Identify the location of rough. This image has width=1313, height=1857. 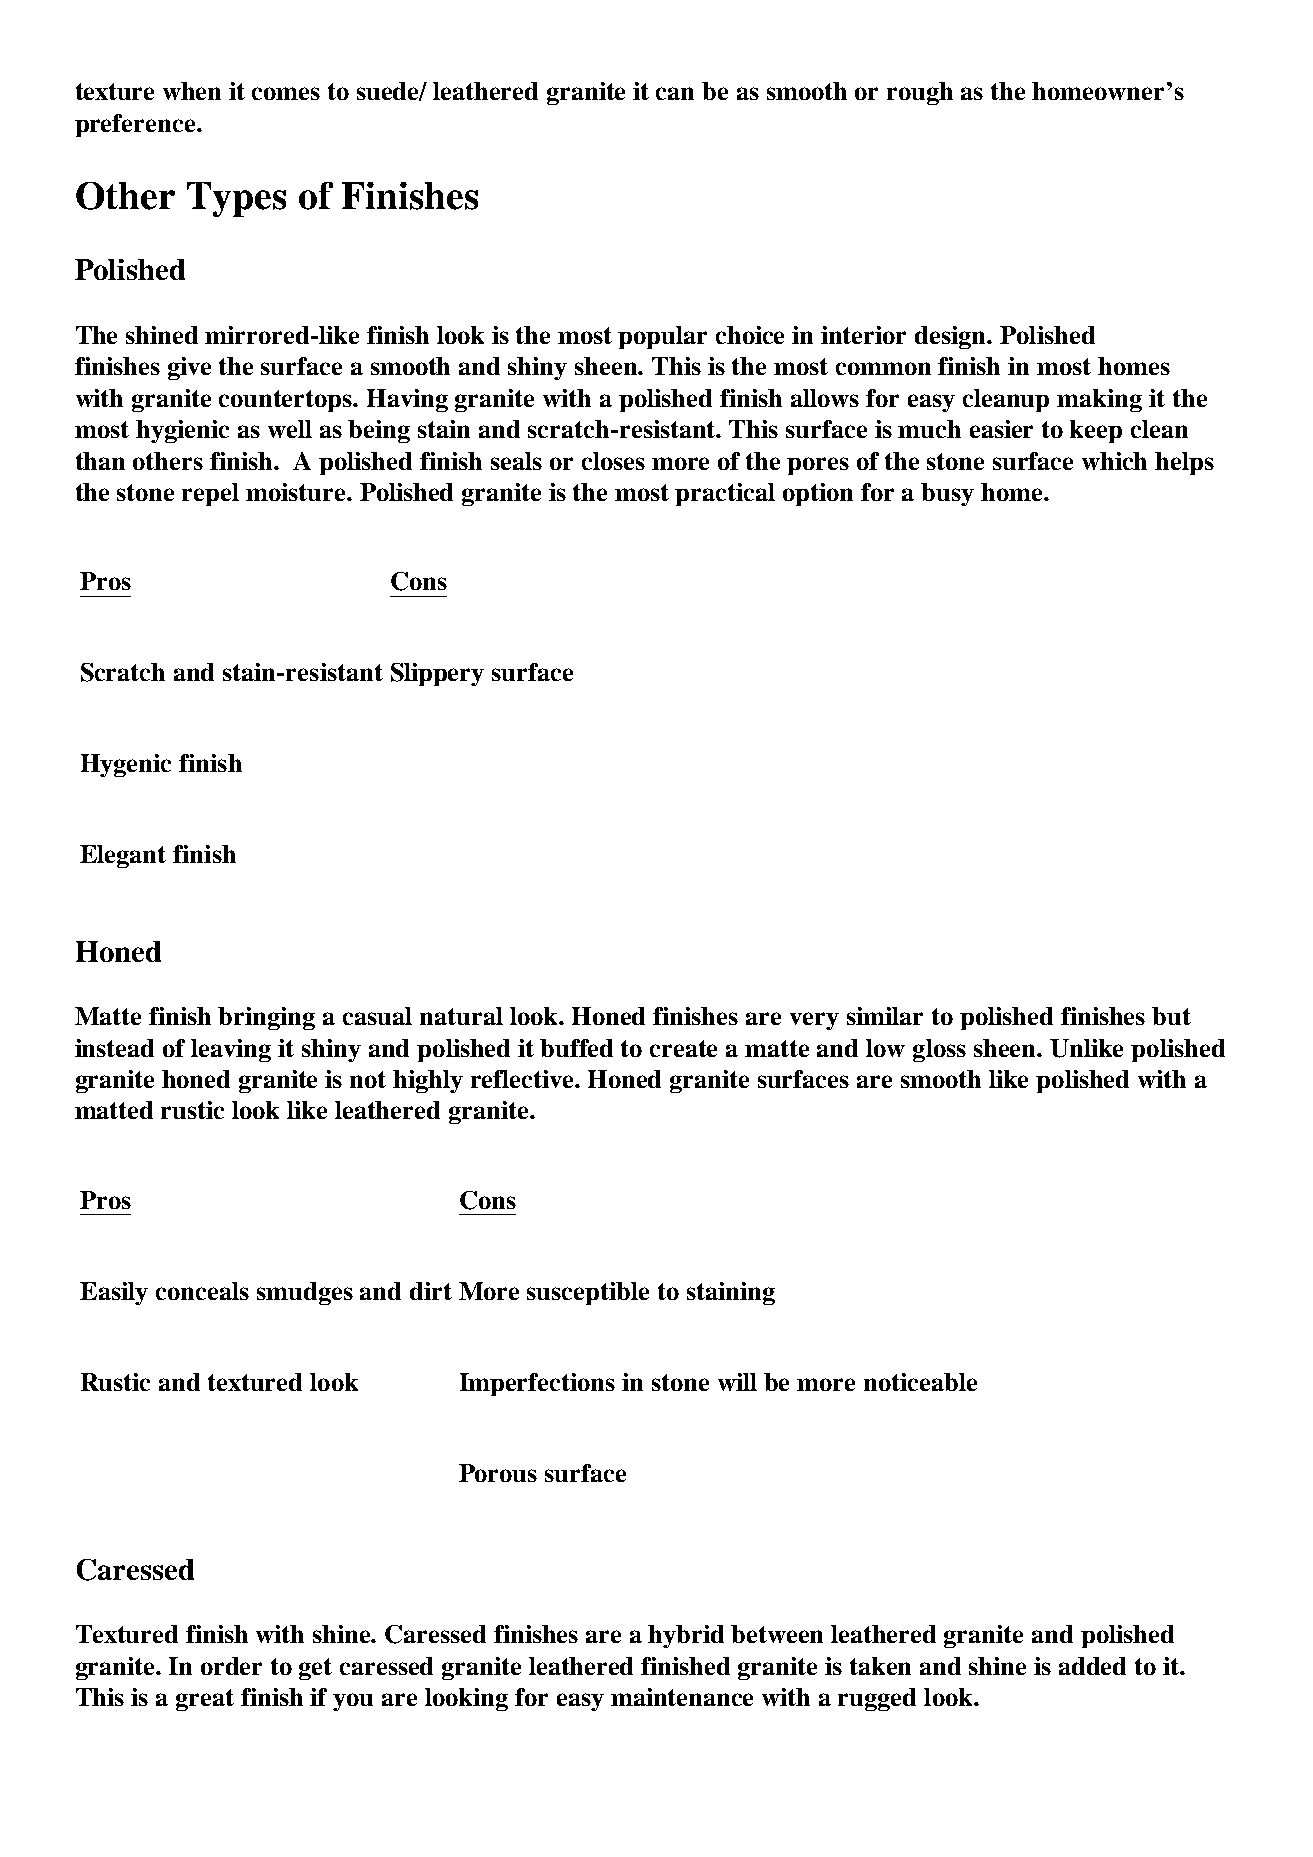
(920, 93).
